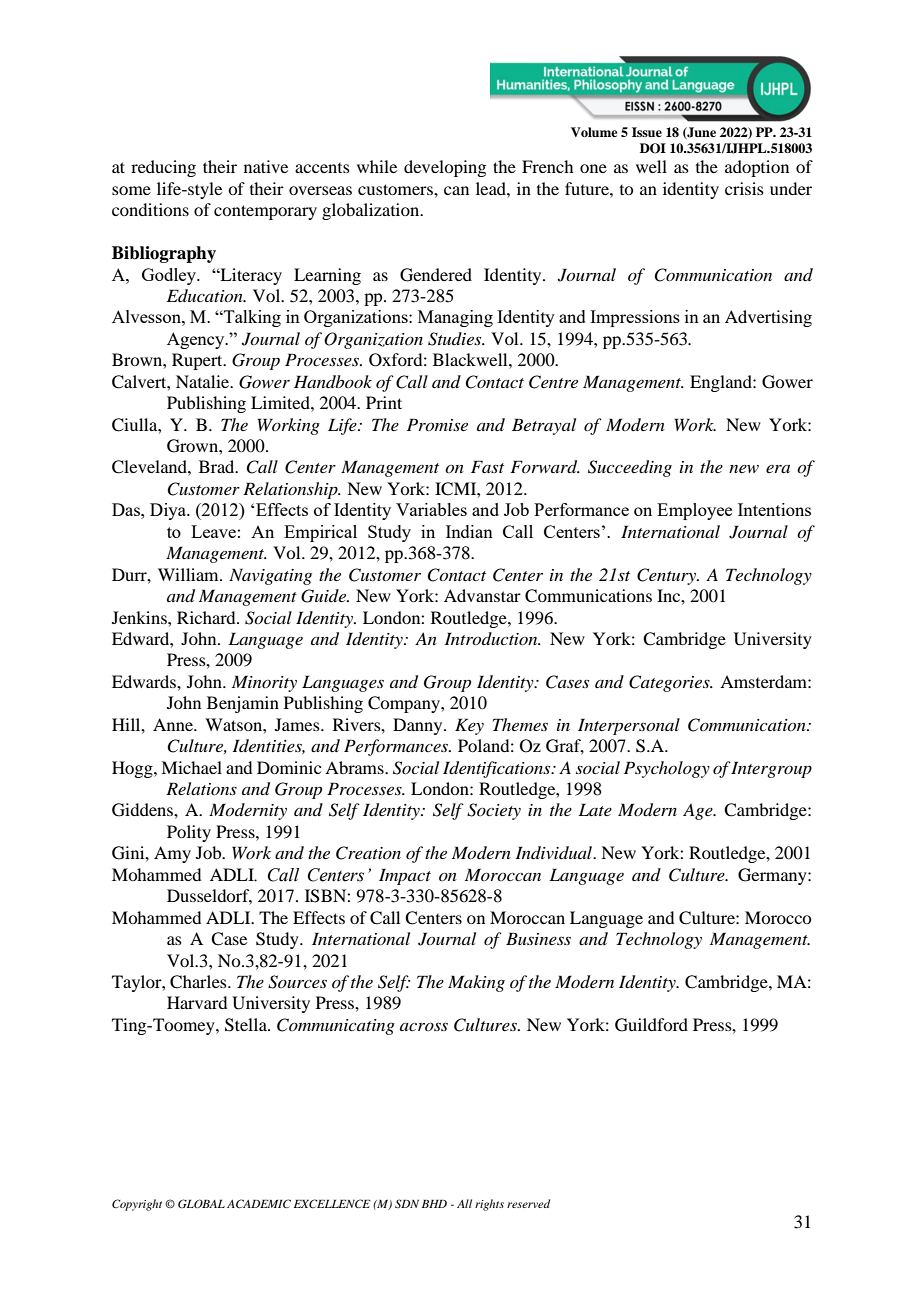 The width and height of the screenshot is (924, 1308). I want to click on Society, so click(494, 811).
